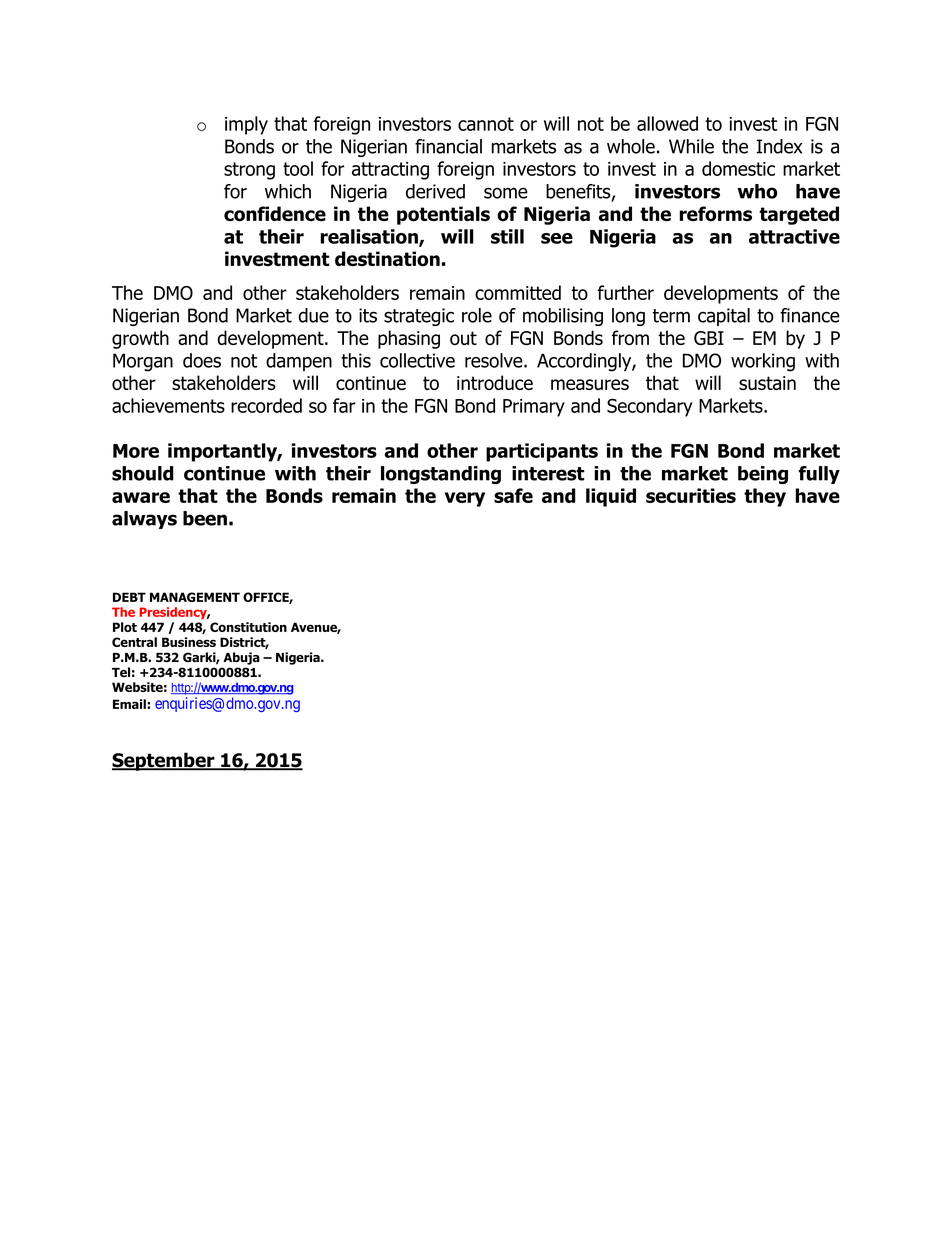 The height and width of the document is (1233, 952). What do you see at coordinates (164, 761) in the document?
I see `September` at bounding box center [164, 761].
